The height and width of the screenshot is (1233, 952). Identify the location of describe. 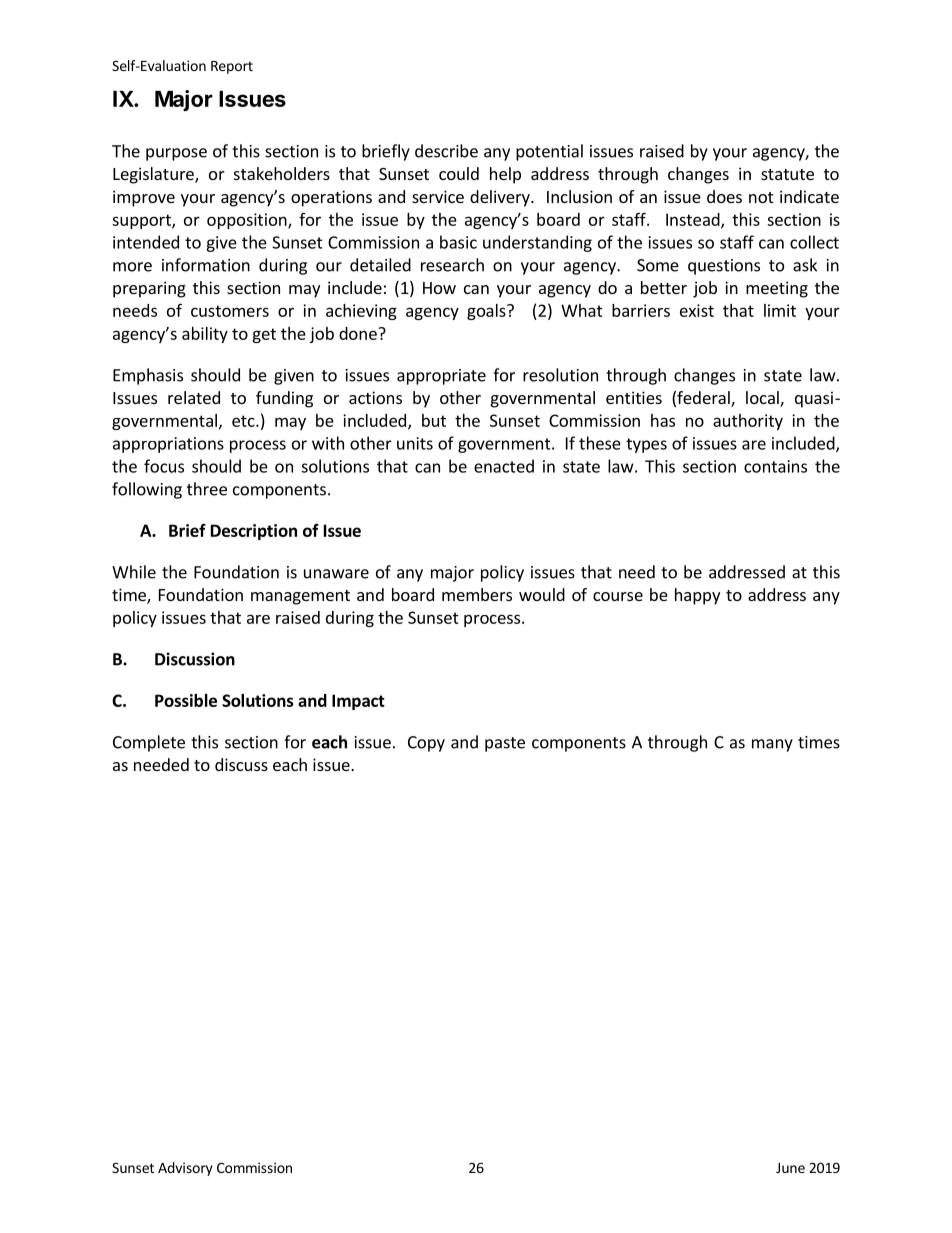
(446, 151).
